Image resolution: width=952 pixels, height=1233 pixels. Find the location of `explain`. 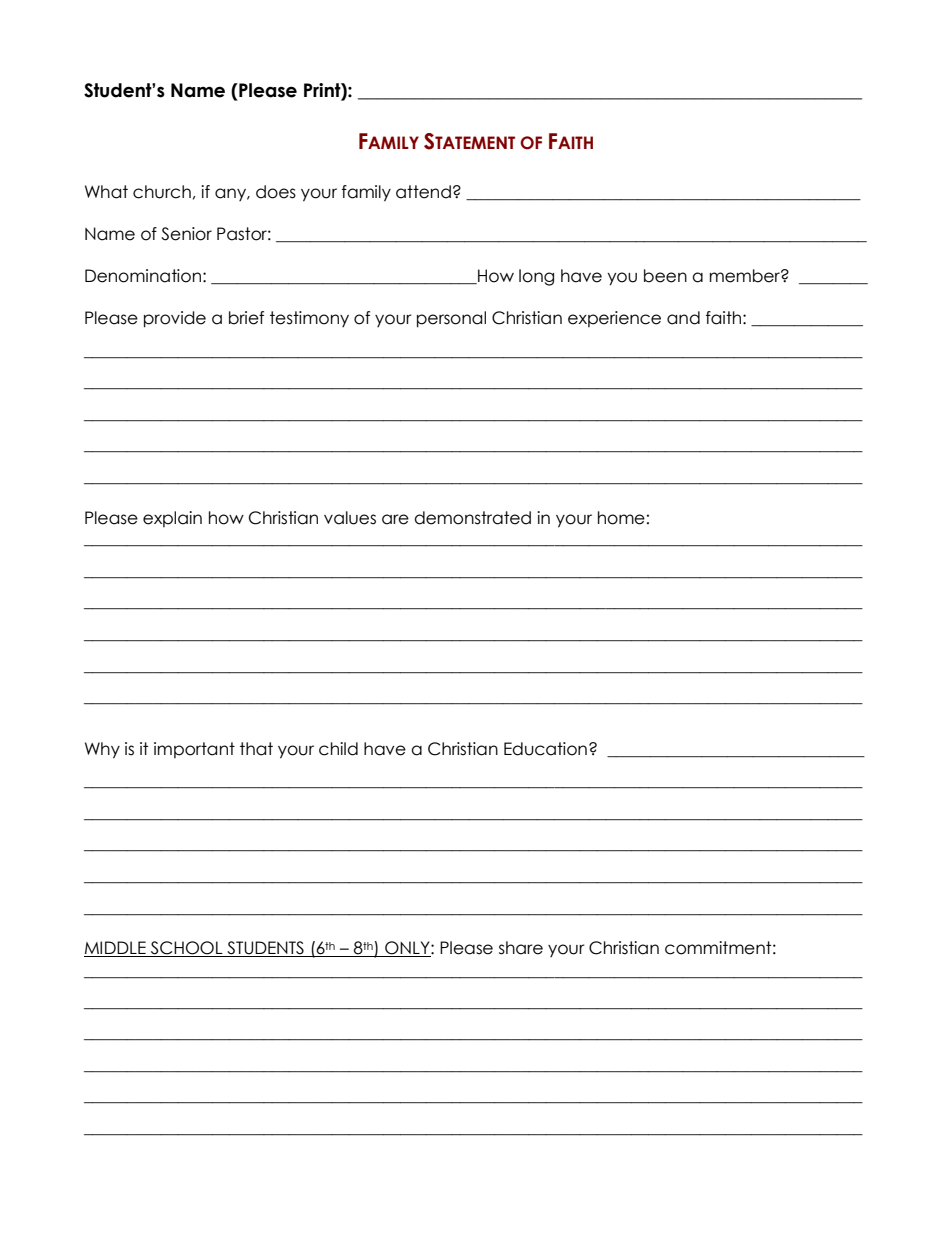

explain is located at coordinates (172, 519).
